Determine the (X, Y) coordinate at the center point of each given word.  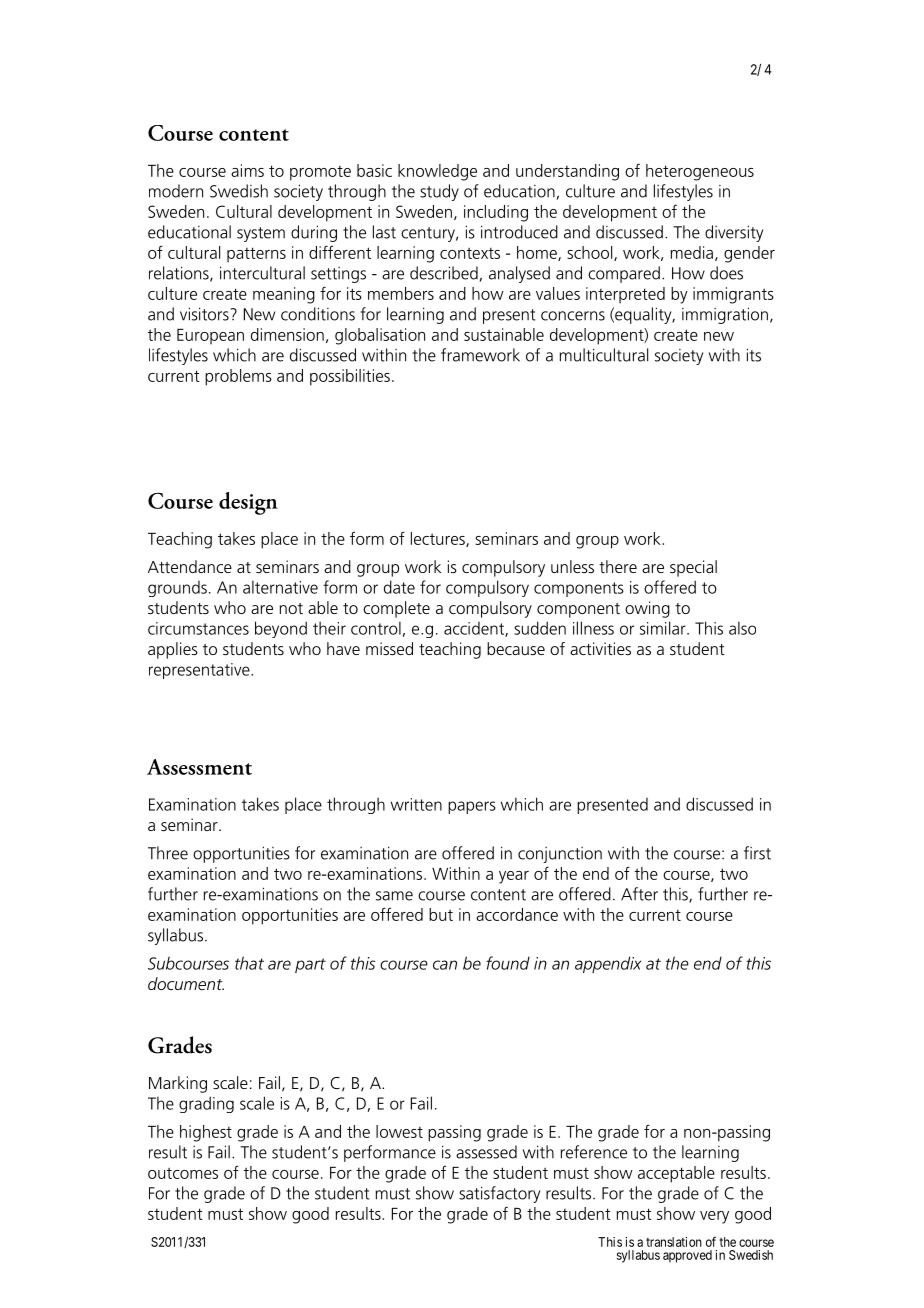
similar (664, 628)
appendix (608, 964)
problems (238, 377)
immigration (725, 315)
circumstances (198, 628)
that (249, 963)
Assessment (199, 767)
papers (472, 807)
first (757, 853)
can (445, 965)
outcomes (183, 1173)
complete (396, 609)
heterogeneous (700, 172)
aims (247, 170)
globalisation (380, 336)
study (439, 192)
